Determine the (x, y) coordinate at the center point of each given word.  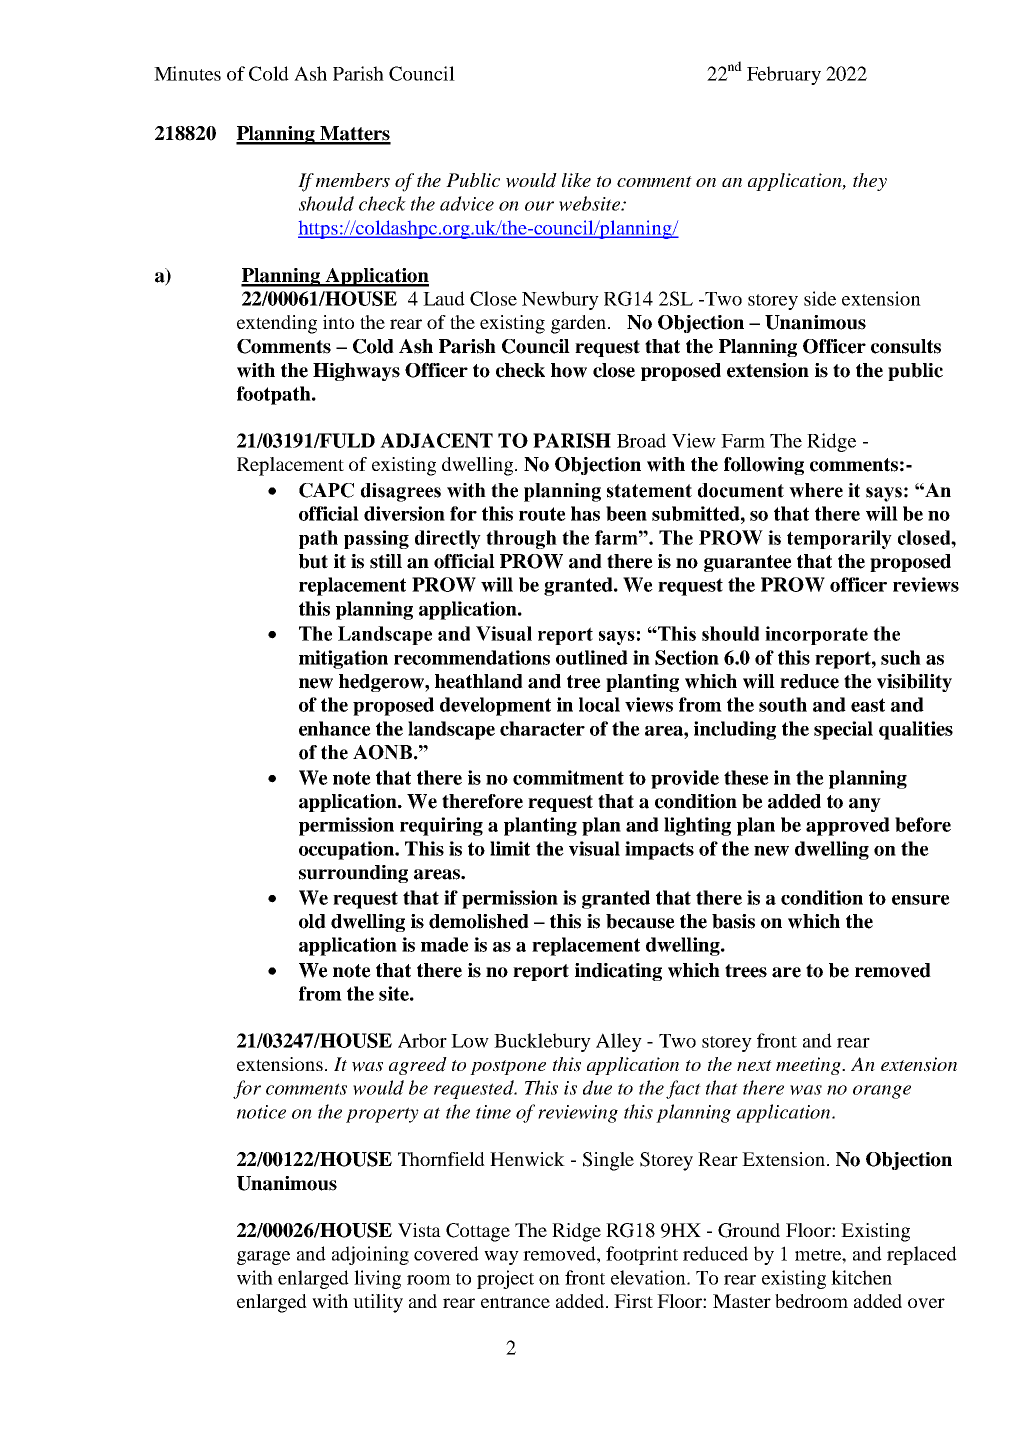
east (868, 705)
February (784, 75)
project (505, 1279)
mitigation (343, 659)
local (599, 704)
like (576, 180)
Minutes (187, 73)
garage (263, 1258)
